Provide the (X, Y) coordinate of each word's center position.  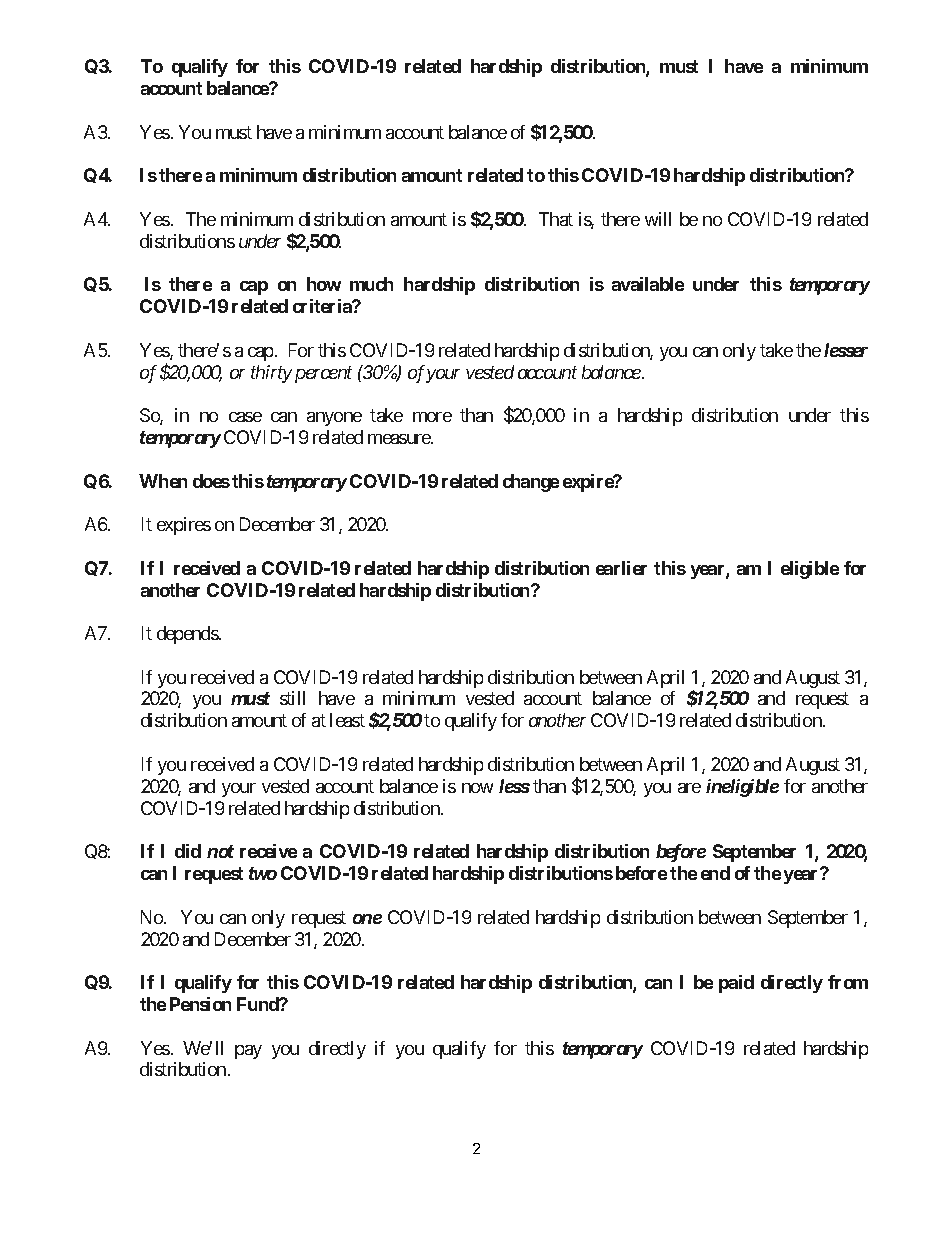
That (556, 219)
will (658, 219)
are (689, 788)
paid (736, 984)
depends (188, 635)
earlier (621, 568)
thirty (271, 374)
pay (248, 1052)
